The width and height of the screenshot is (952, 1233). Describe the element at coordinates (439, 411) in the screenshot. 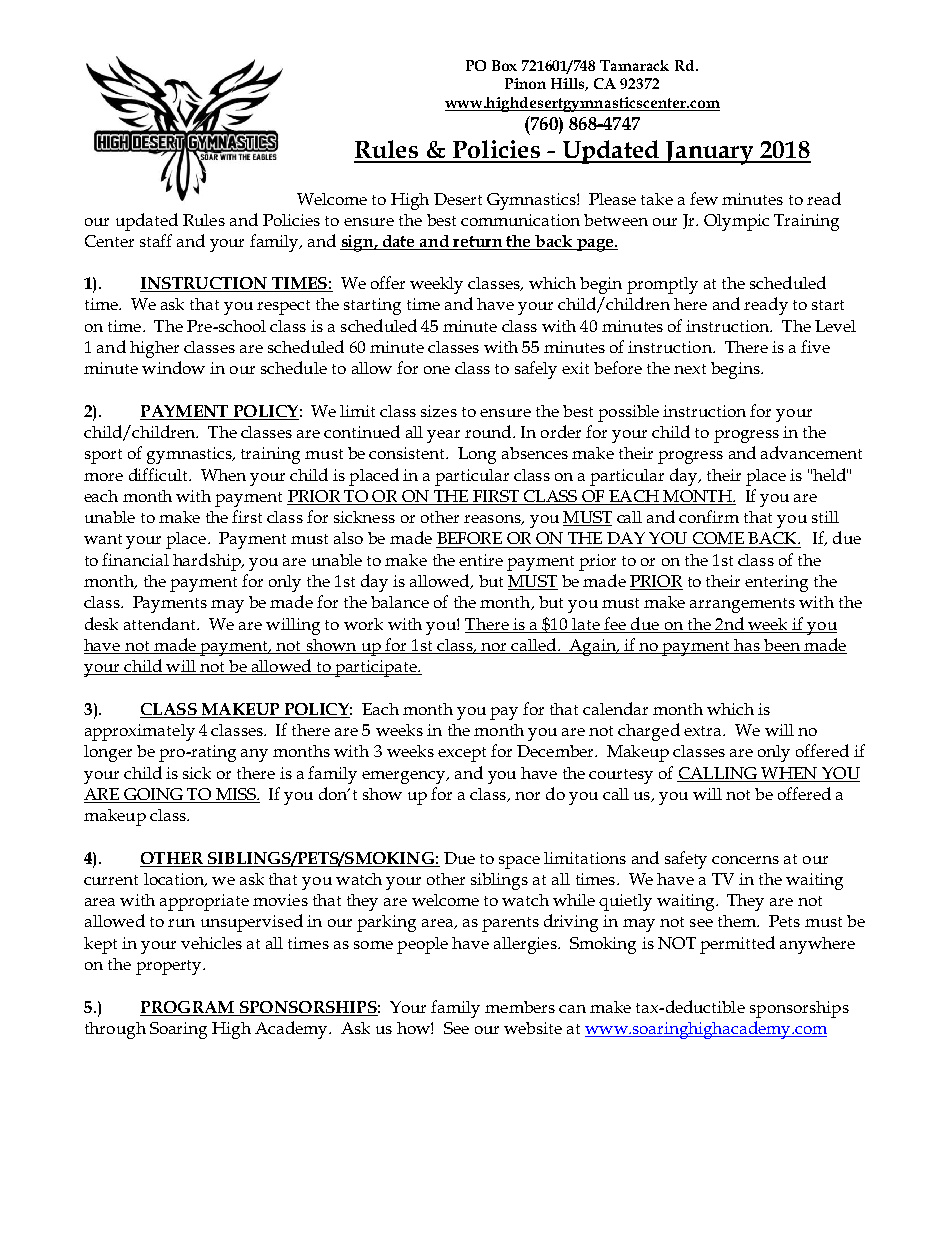

I see `sizes` at that location.
